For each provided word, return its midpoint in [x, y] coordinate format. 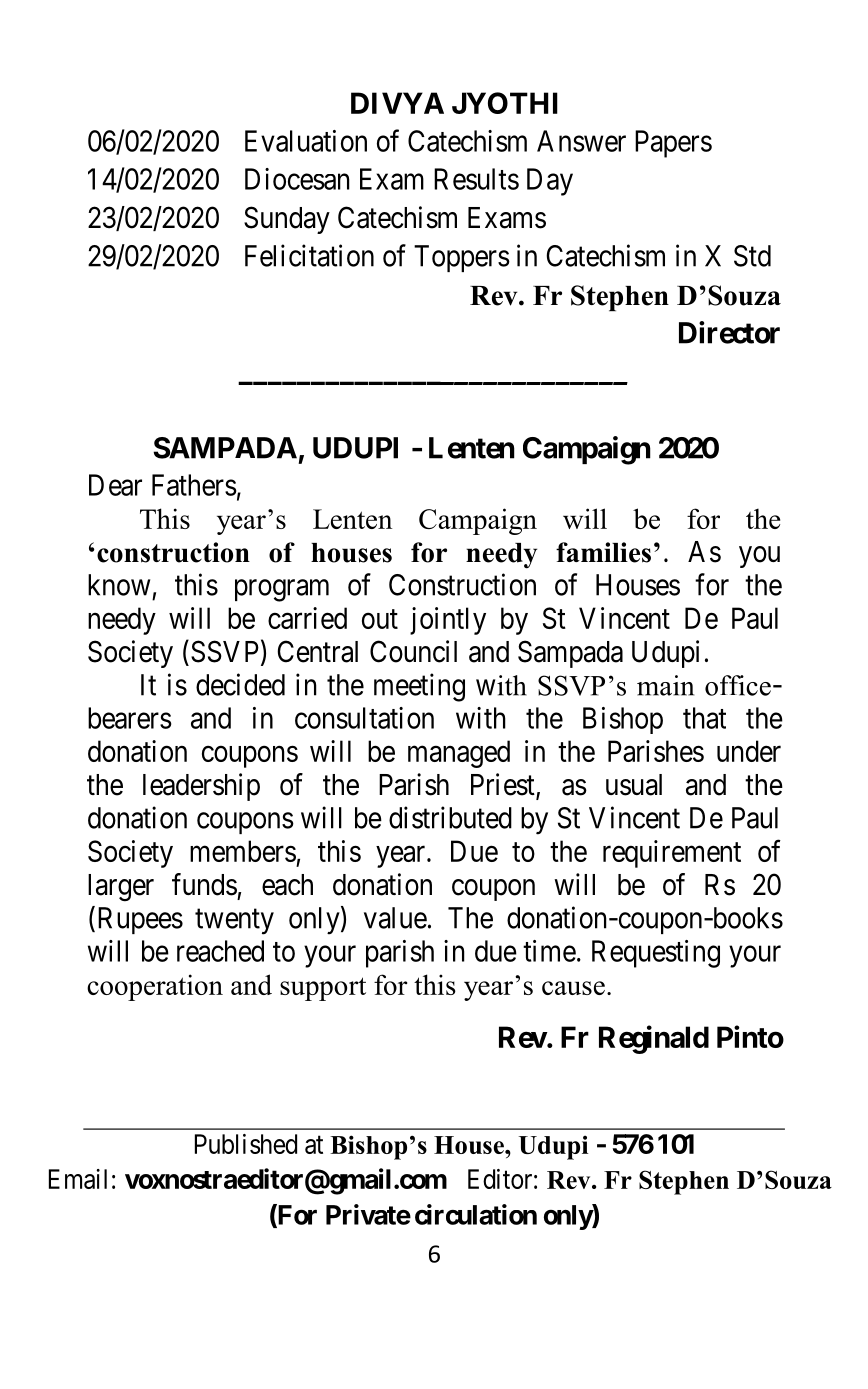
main [665, 685]
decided [240, 684]
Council [413, 651]
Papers [673, 144]
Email [78, 1179]
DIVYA [397, 103]
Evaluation [306, 141]
